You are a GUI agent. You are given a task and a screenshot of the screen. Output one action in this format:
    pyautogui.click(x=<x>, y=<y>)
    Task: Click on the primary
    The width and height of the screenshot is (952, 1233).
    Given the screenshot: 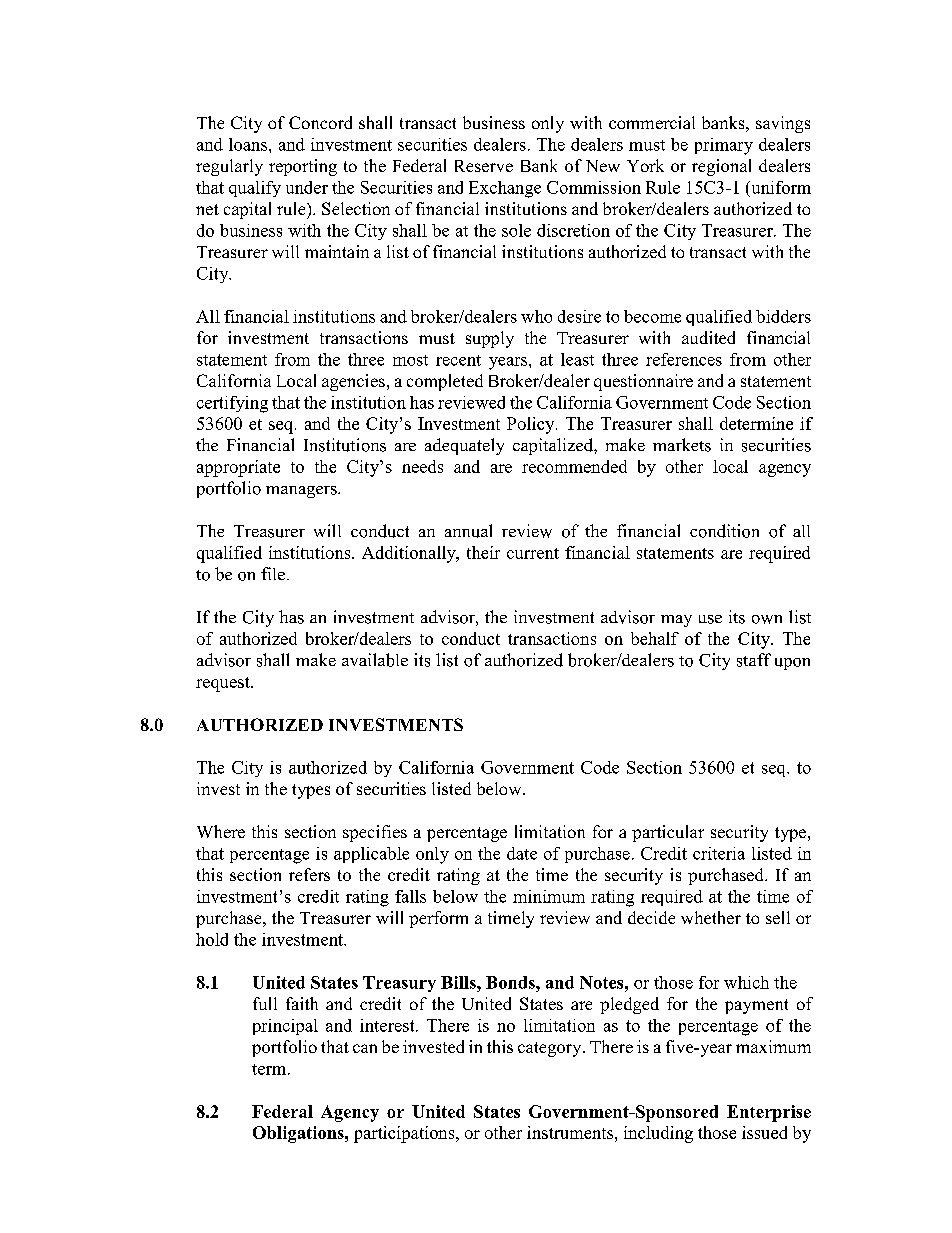 What is the action you would take?
    pyautogui.click(x=724, y=146)
